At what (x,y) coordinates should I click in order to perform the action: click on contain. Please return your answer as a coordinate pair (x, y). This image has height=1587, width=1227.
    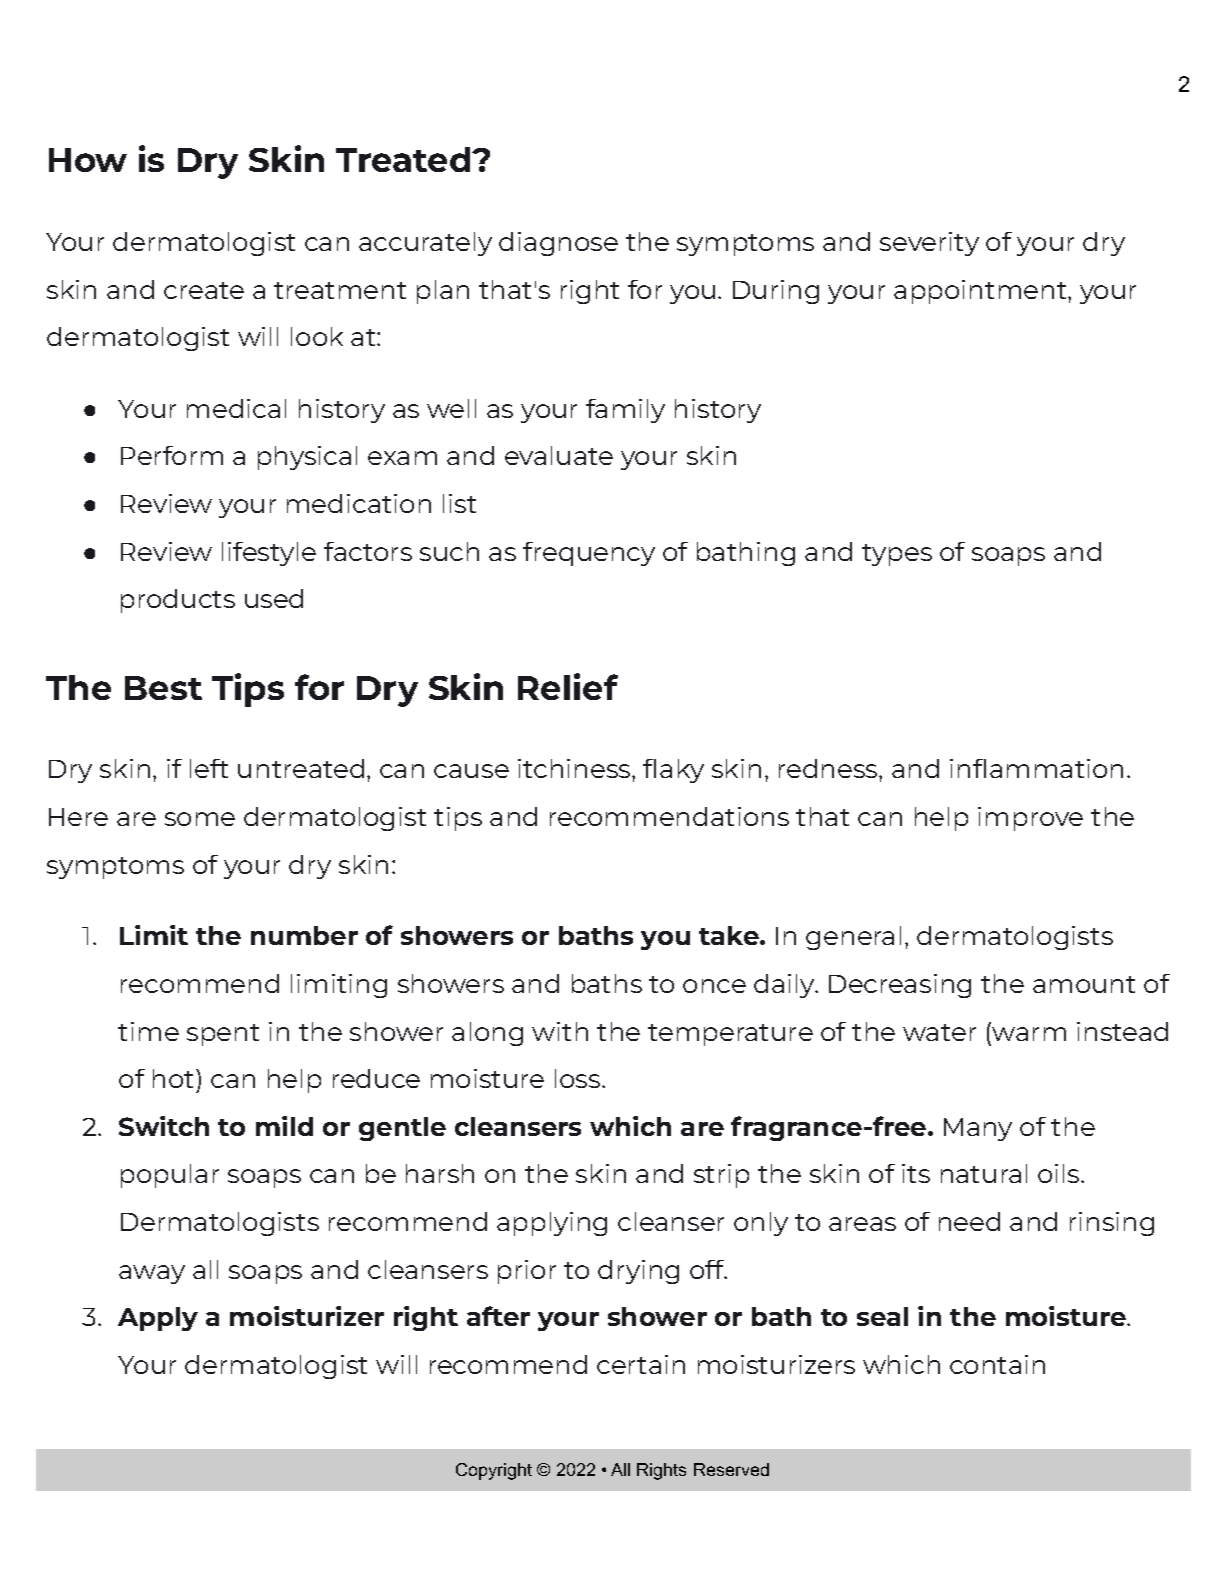
    Looking at the image, I should click on (997, 1364).
